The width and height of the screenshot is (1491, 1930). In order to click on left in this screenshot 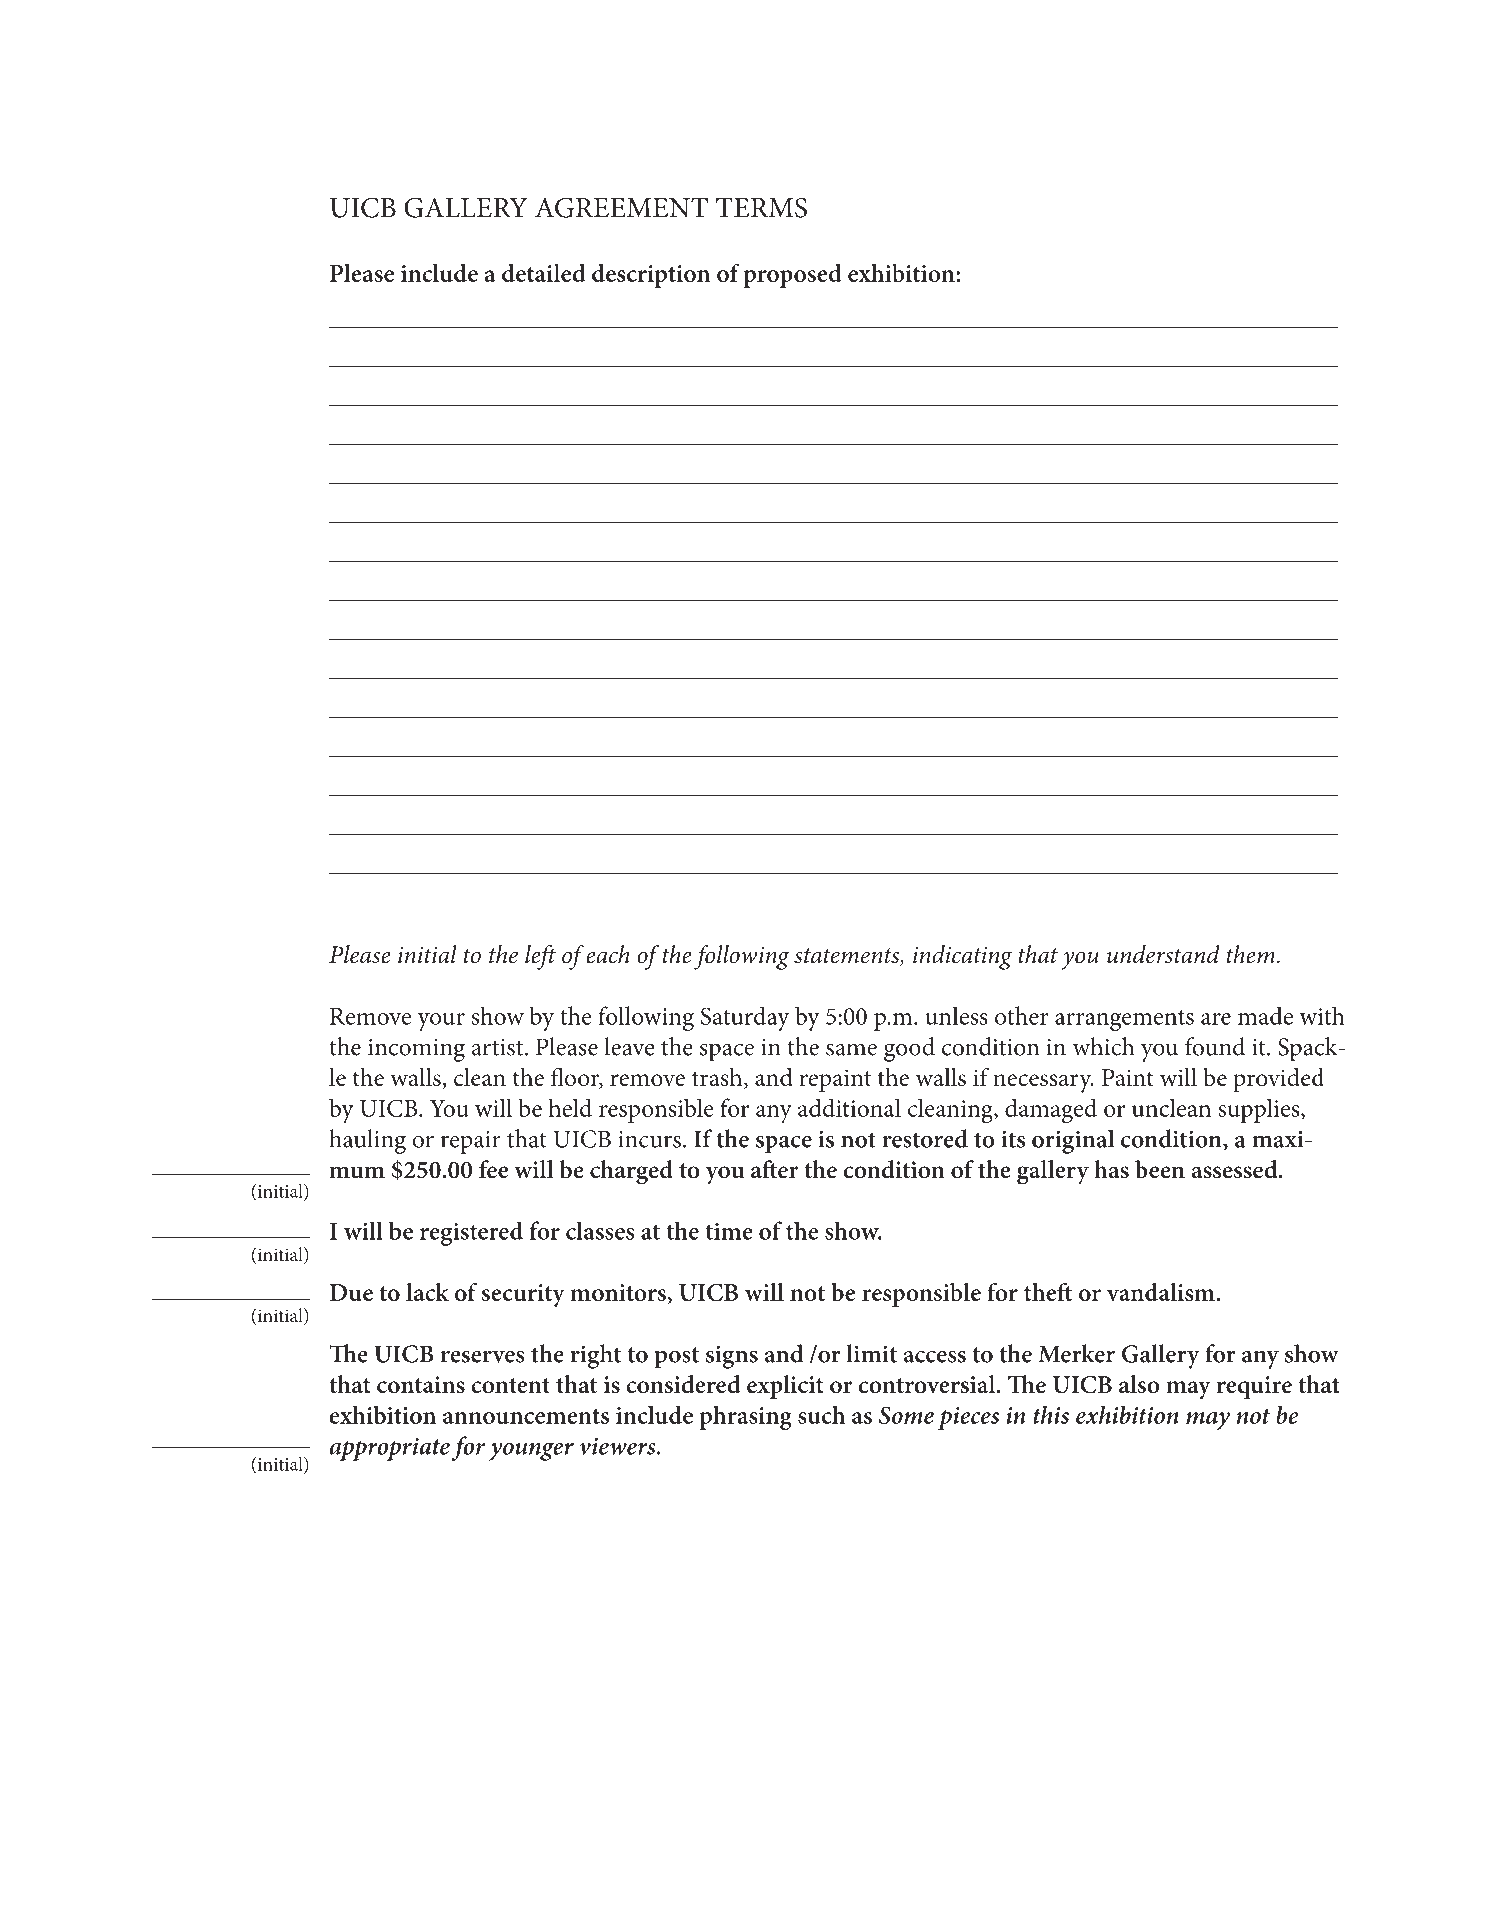, I will do `click(540, 957)`.
